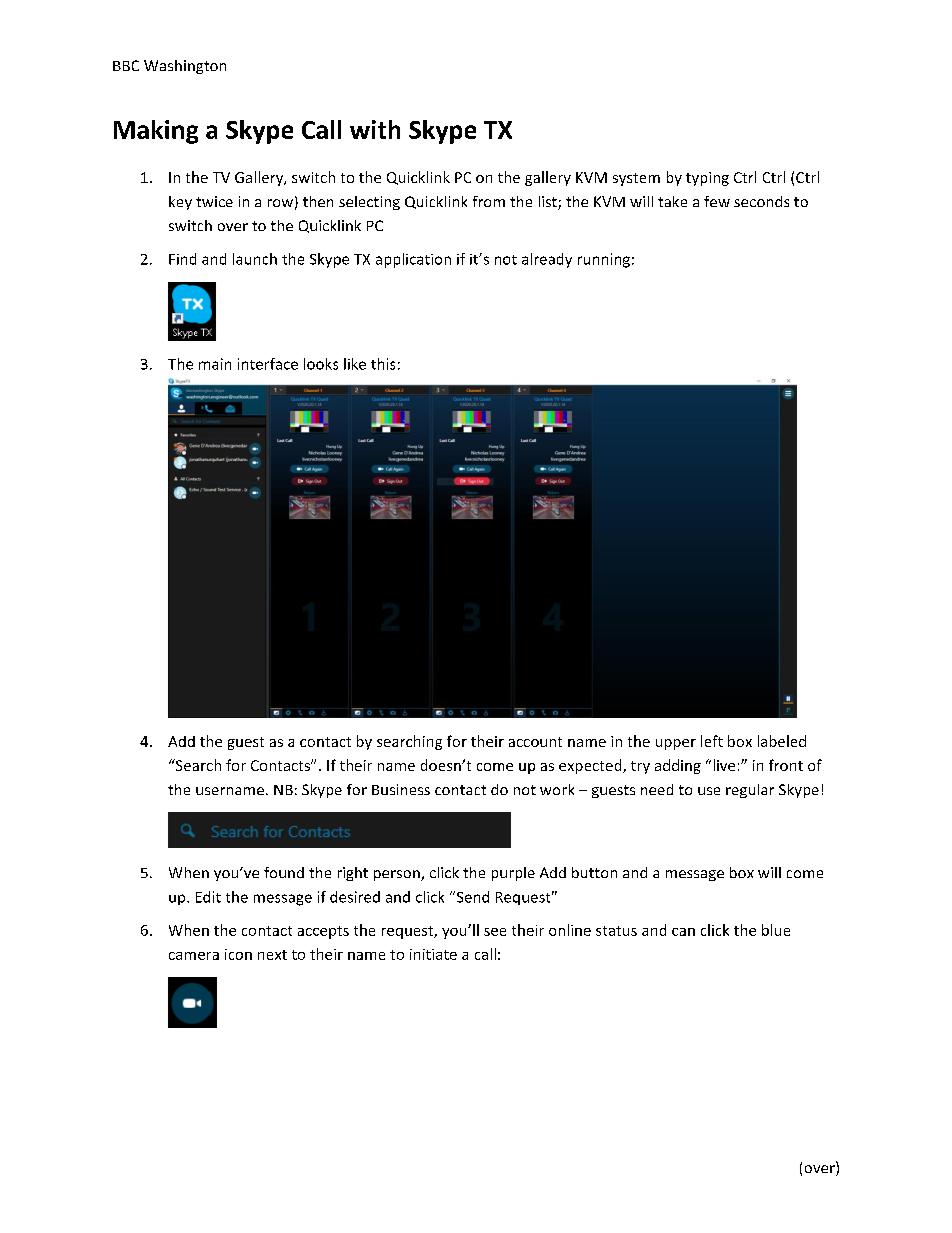 This page has height=1233, width=952. I want to click on camera, so click(194, 956).
